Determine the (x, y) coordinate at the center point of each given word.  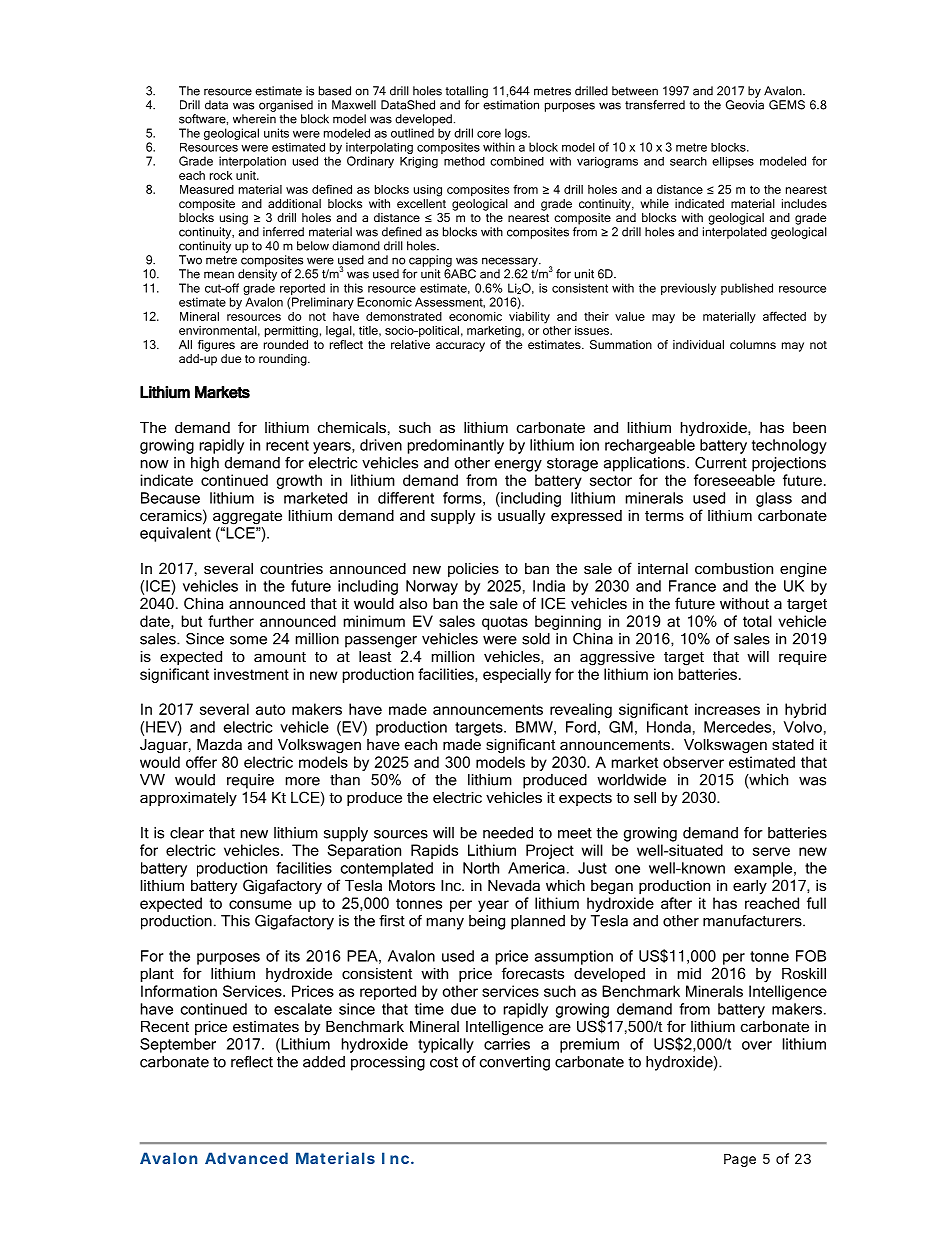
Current (721, 463)
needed (508, 833)
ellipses (733, 162)
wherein (254, 119)
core (489, 134)
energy (518, 466)
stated (793, 744)
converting (515, 1063)
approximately (188, 799)
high (205, 464)
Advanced (246, 1158)
